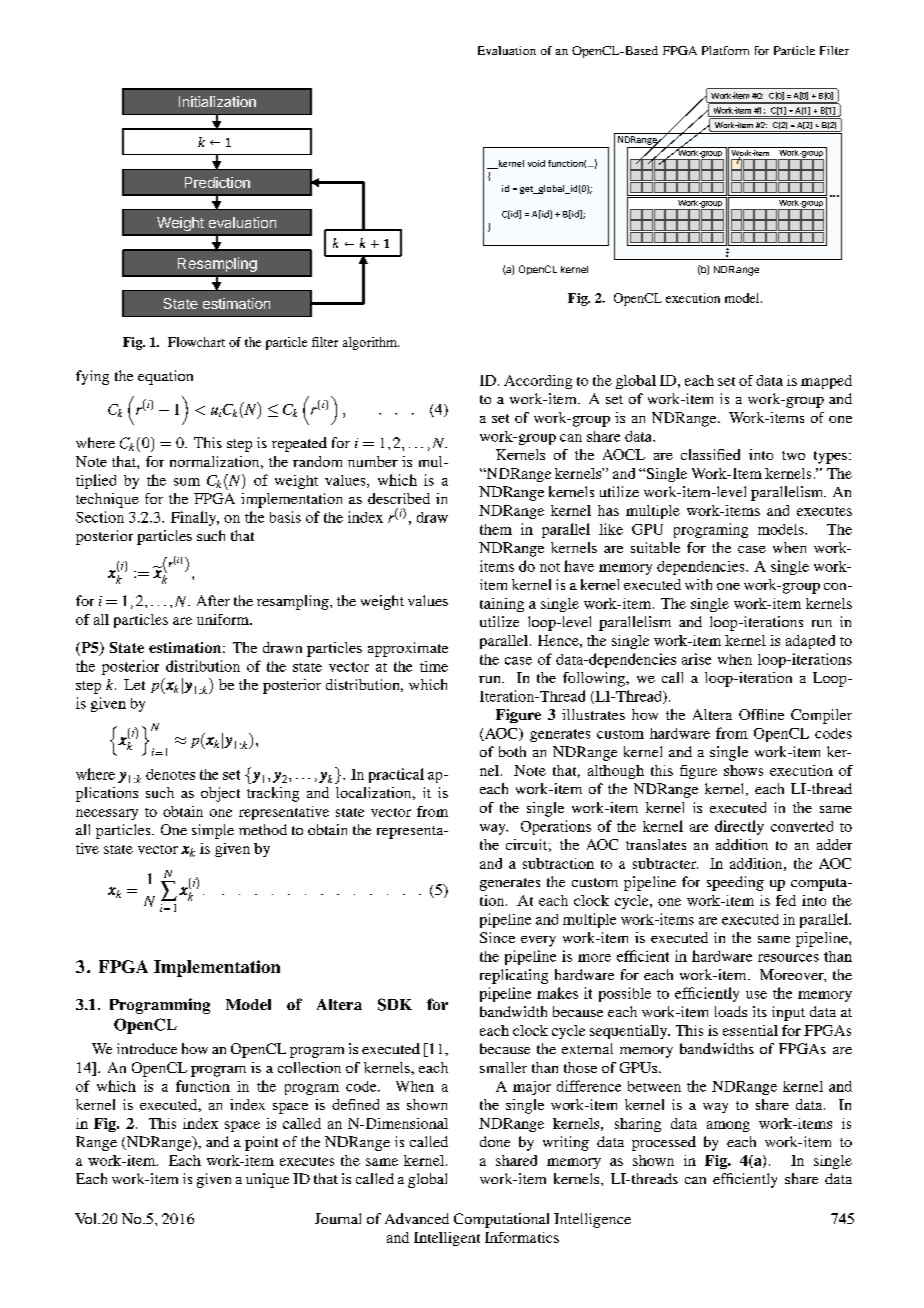  I want to click on uniform, so click(224, 619).
